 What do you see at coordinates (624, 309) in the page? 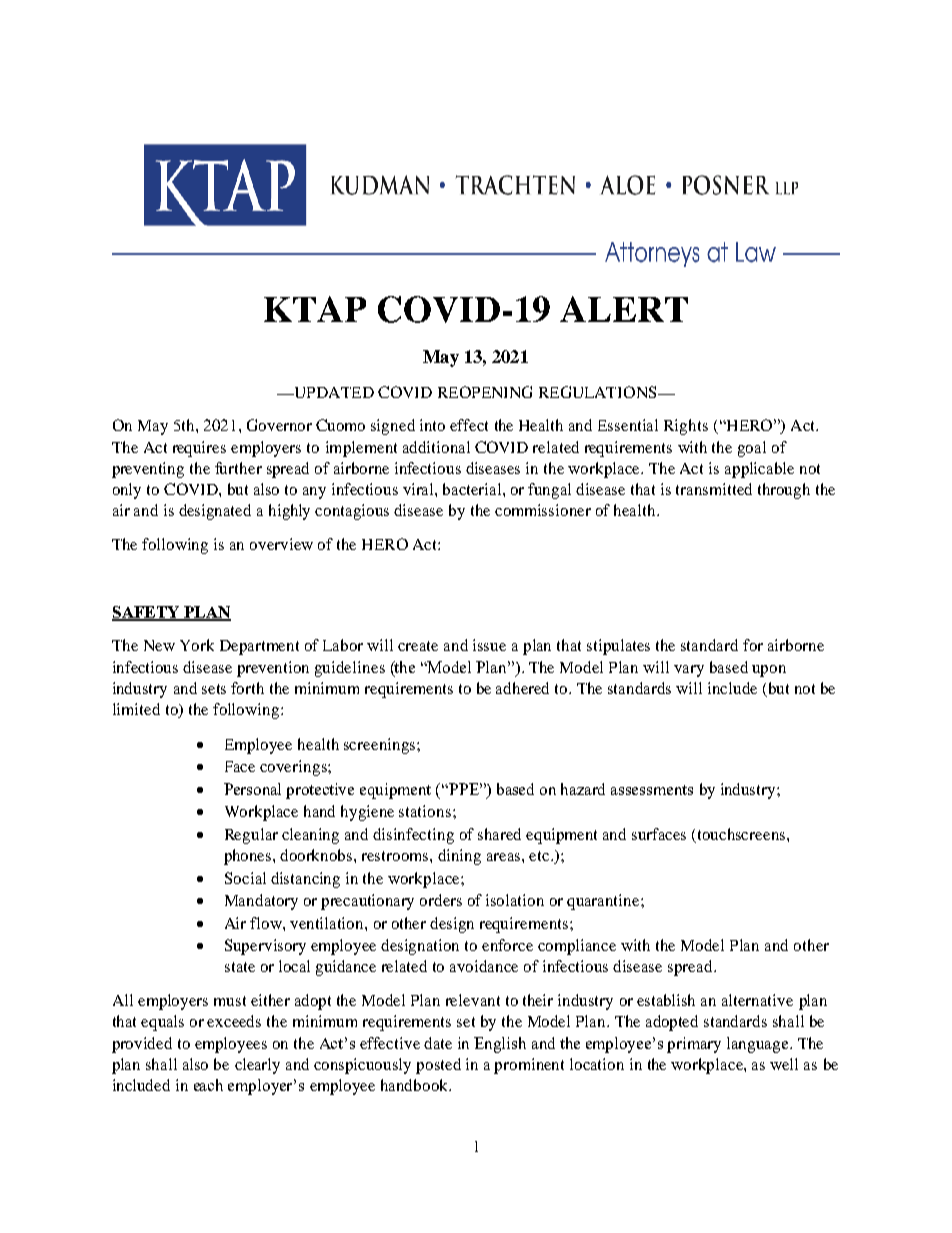
I see `ALERT` at bounding box center [624, 309].
